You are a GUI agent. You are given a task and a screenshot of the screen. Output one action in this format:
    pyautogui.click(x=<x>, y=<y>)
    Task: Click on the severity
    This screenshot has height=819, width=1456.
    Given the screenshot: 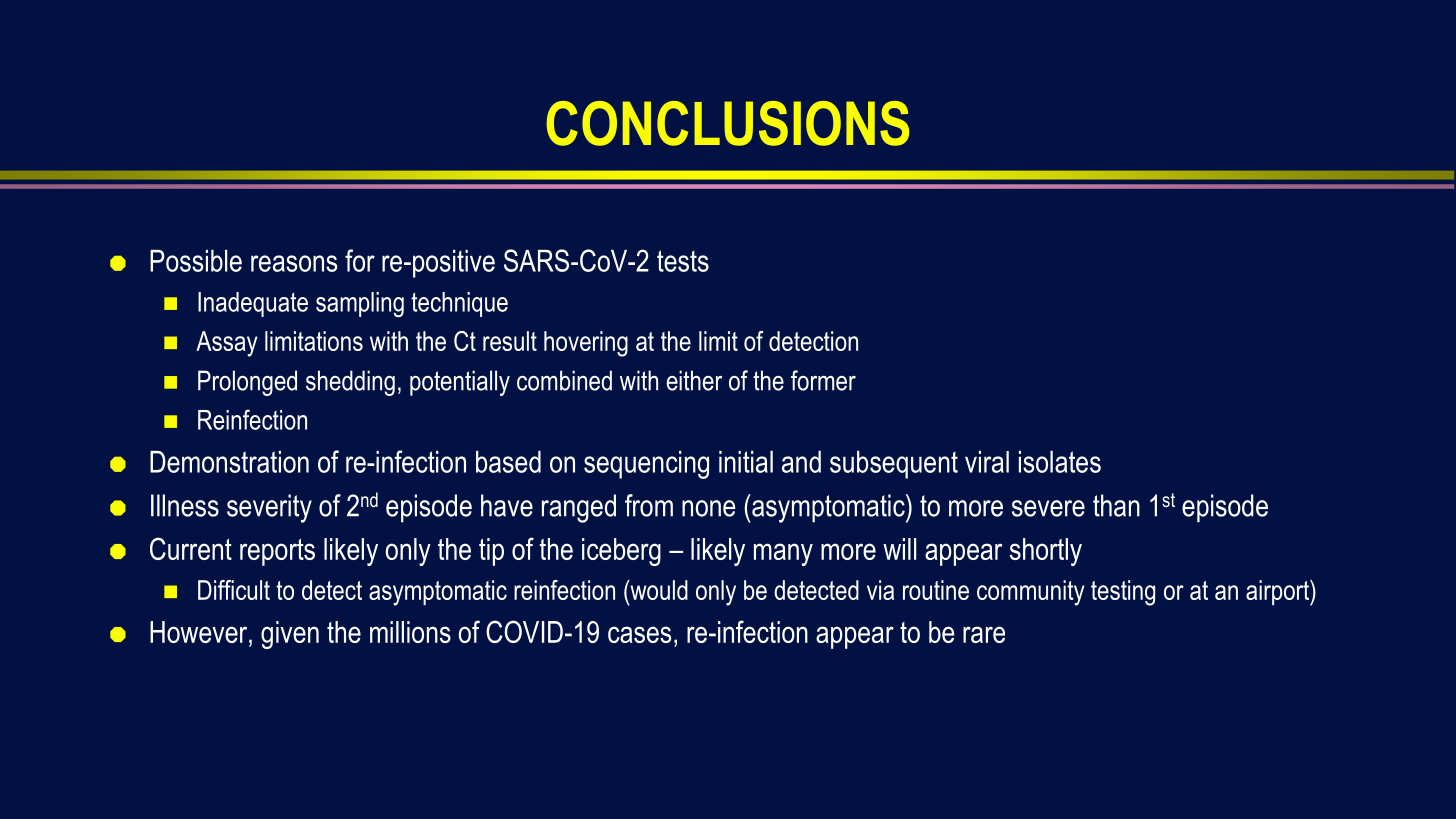 What is the action you would take?
    pyautogui.click(x=269, y=508)
